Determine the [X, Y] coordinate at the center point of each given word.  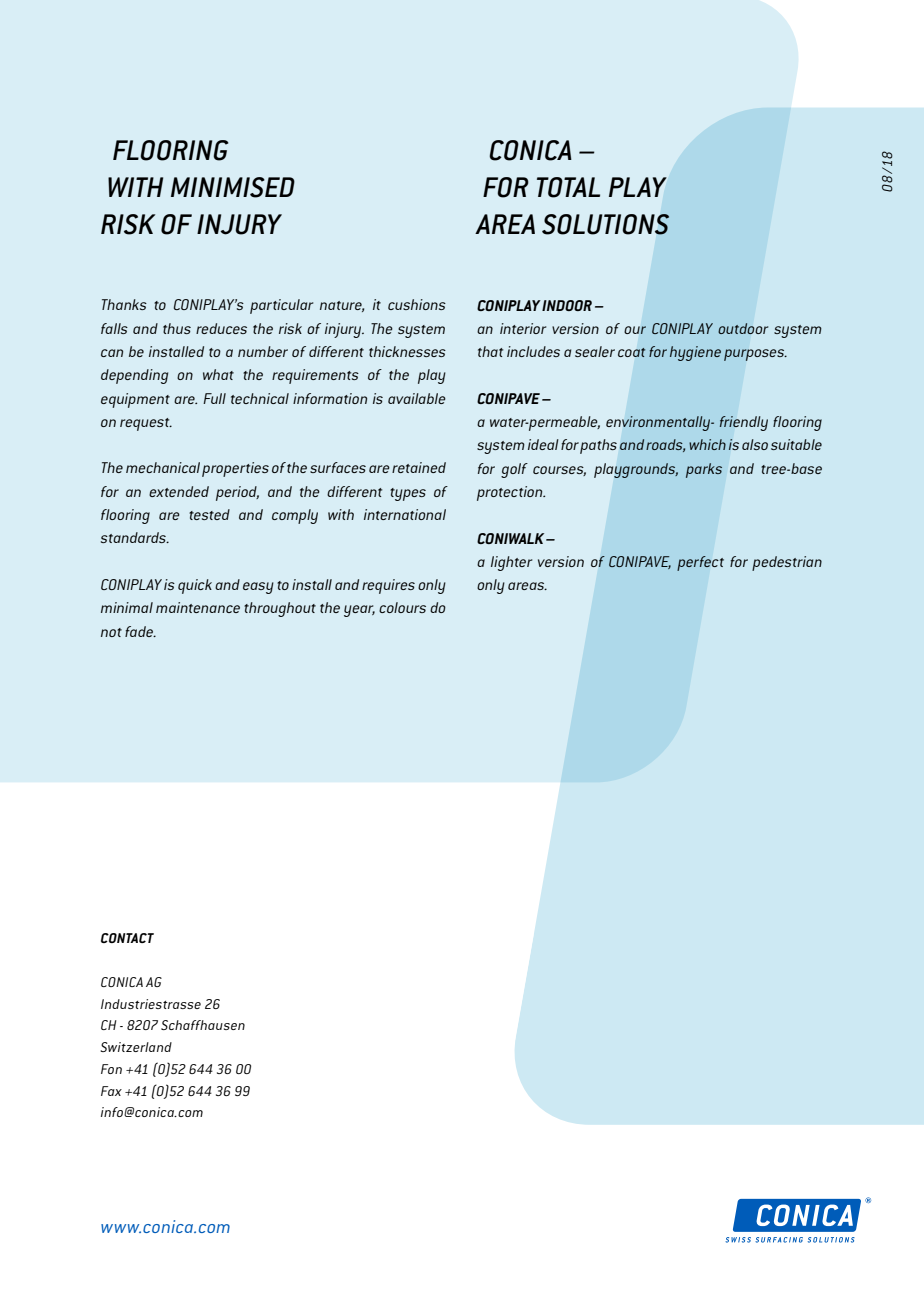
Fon [111, 1069]
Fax [111, 1091]
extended [179, 491]
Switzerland [136, 1047]
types [408, 494]
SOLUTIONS [605, 224]
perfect [700, 563]
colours [402, 607]
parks [704, 470]
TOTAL [568, 187]
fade [140, 631]
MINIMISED [233, 187]
